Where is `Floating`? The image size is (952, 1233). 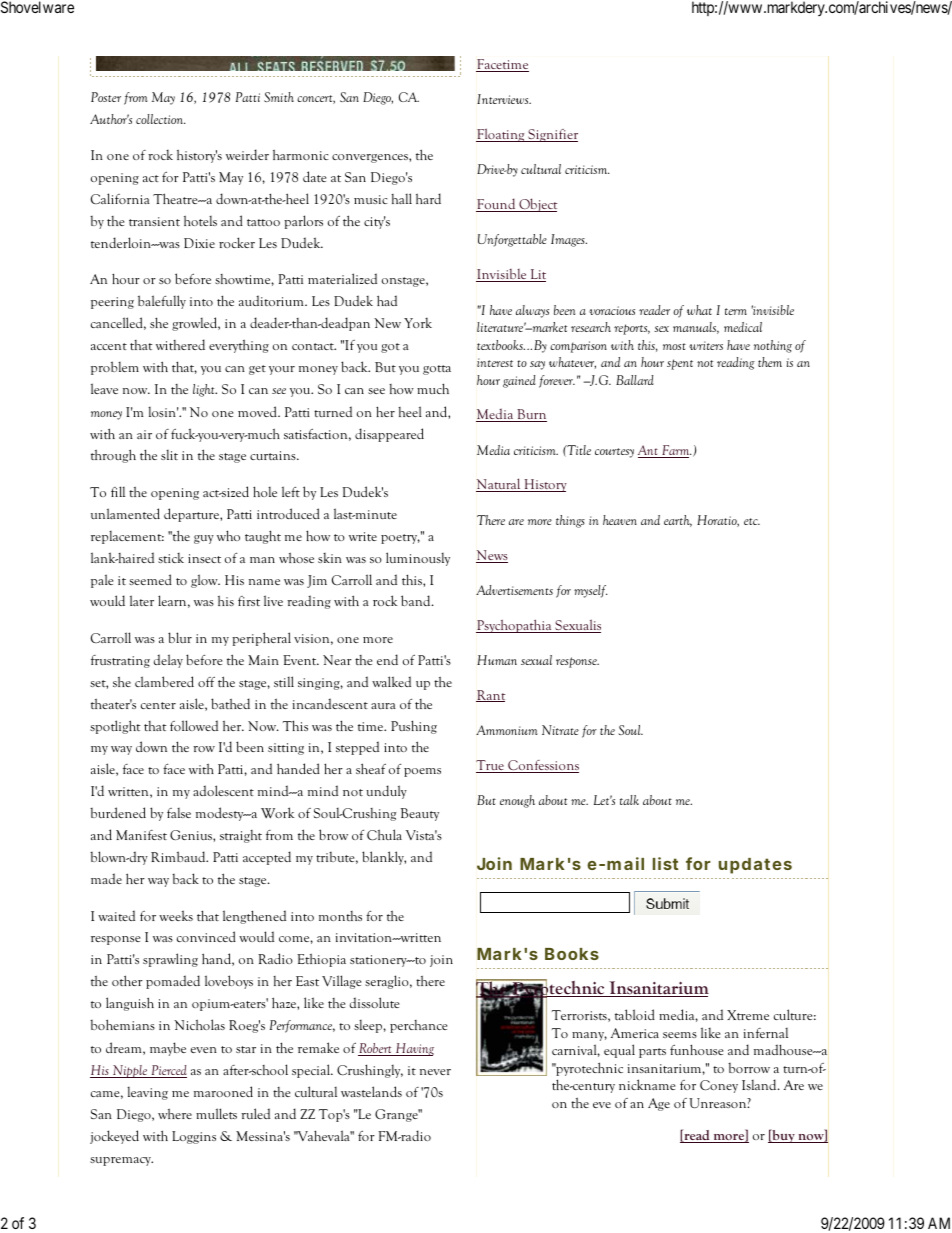 Floating is located at coordinates (501, 135).
